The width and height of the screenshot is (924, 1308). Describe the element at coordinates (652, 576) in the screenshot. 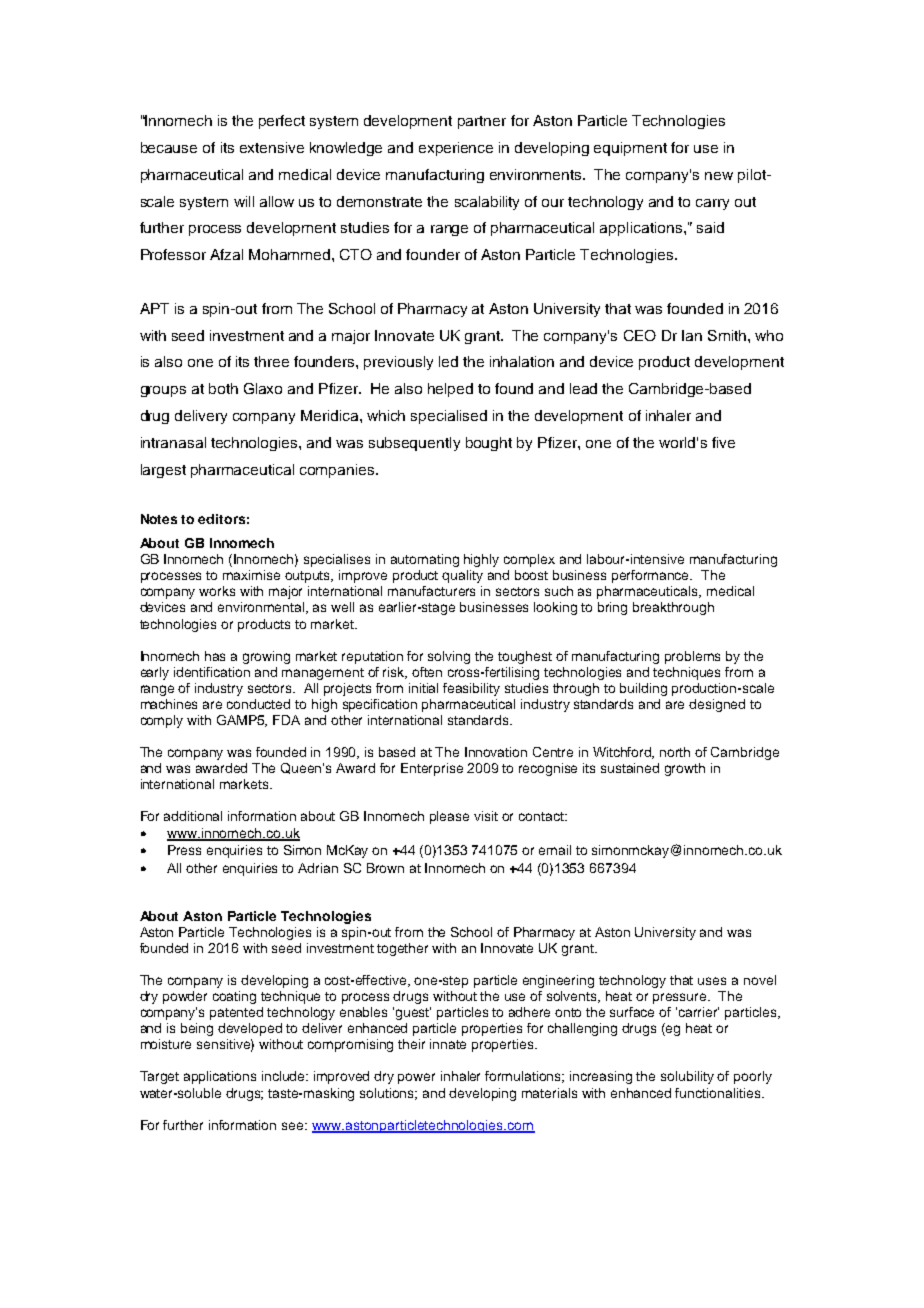

I see `performance` at that location.
